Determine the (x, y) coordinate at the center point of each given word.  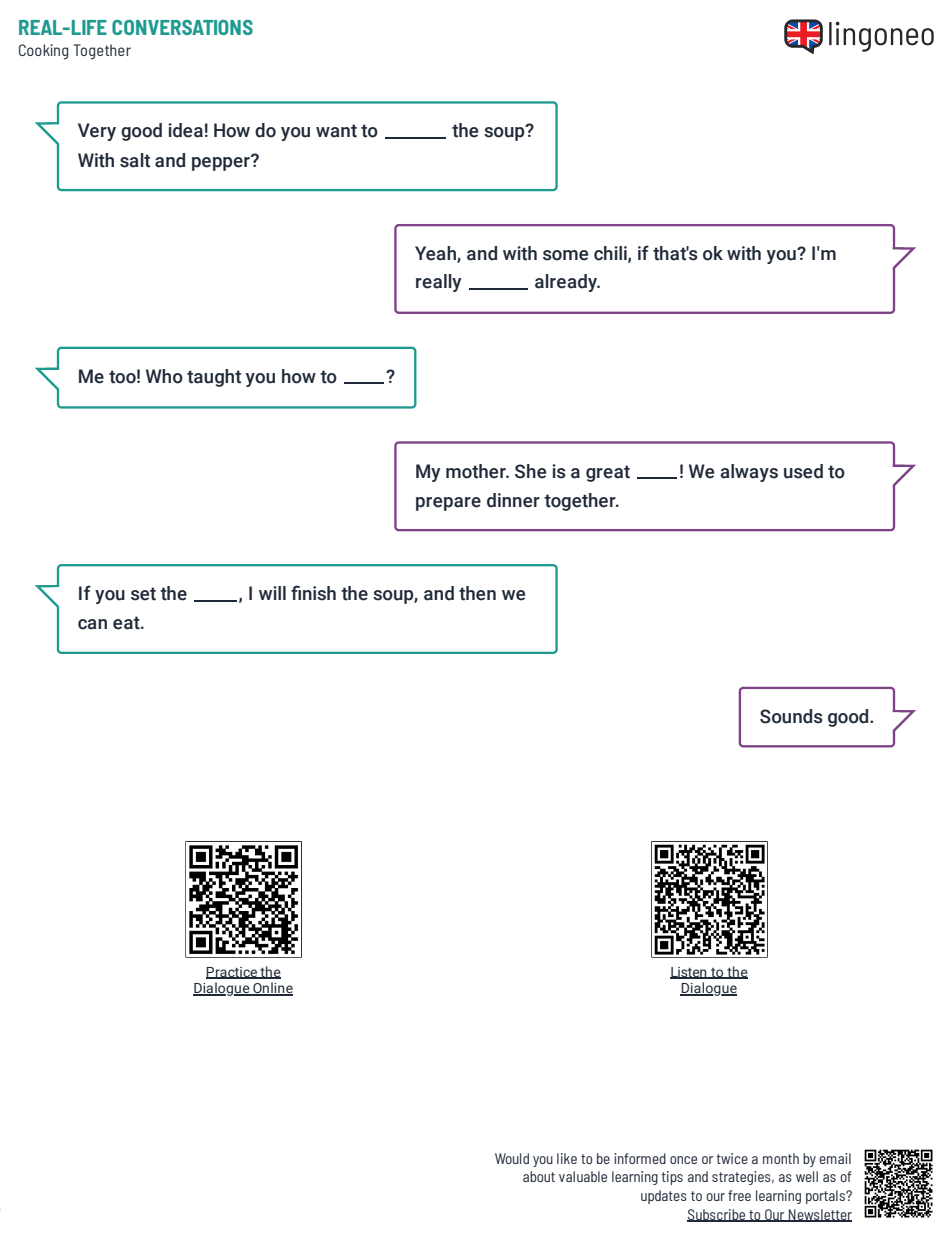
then (477, 593)
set (143, 594)
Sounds (791, 716)
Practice (232, 973)
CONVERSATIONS (182, 27)
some (565, 255)
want (336, 131)
